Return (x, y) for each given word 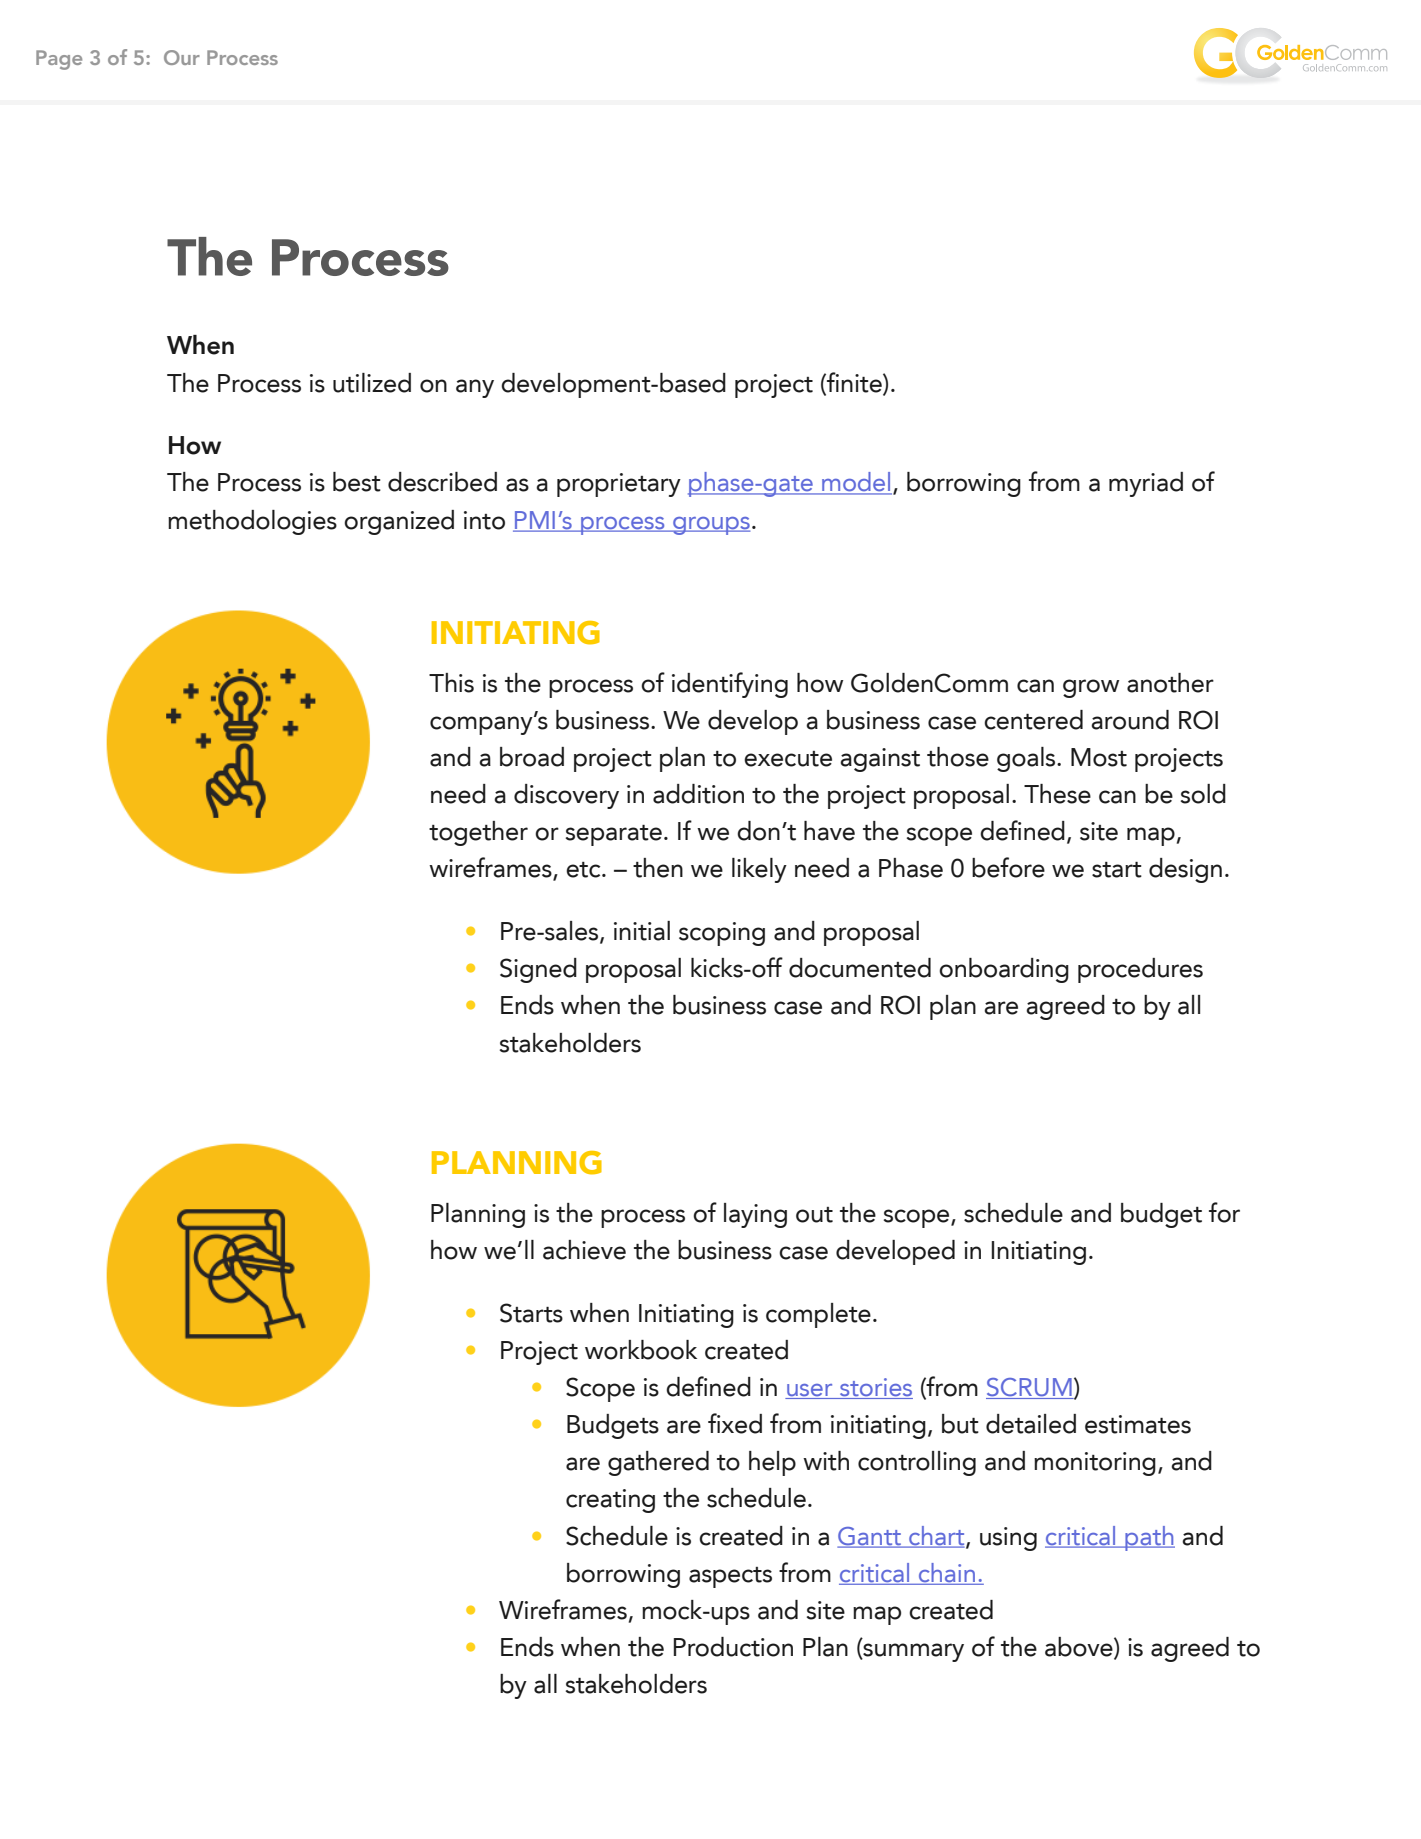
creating (610, 1501)
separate (614, 835)
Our (182, 57)
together (478, 833)
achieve (584, 1250)
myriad (1146, 484)
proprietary (619, 485)
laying (755, 1215)
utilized (372, 383)
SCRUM (1030, 1388)
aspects (730, 1577)
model (856, 483)
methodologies (252, 522)
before (1008, 867)
